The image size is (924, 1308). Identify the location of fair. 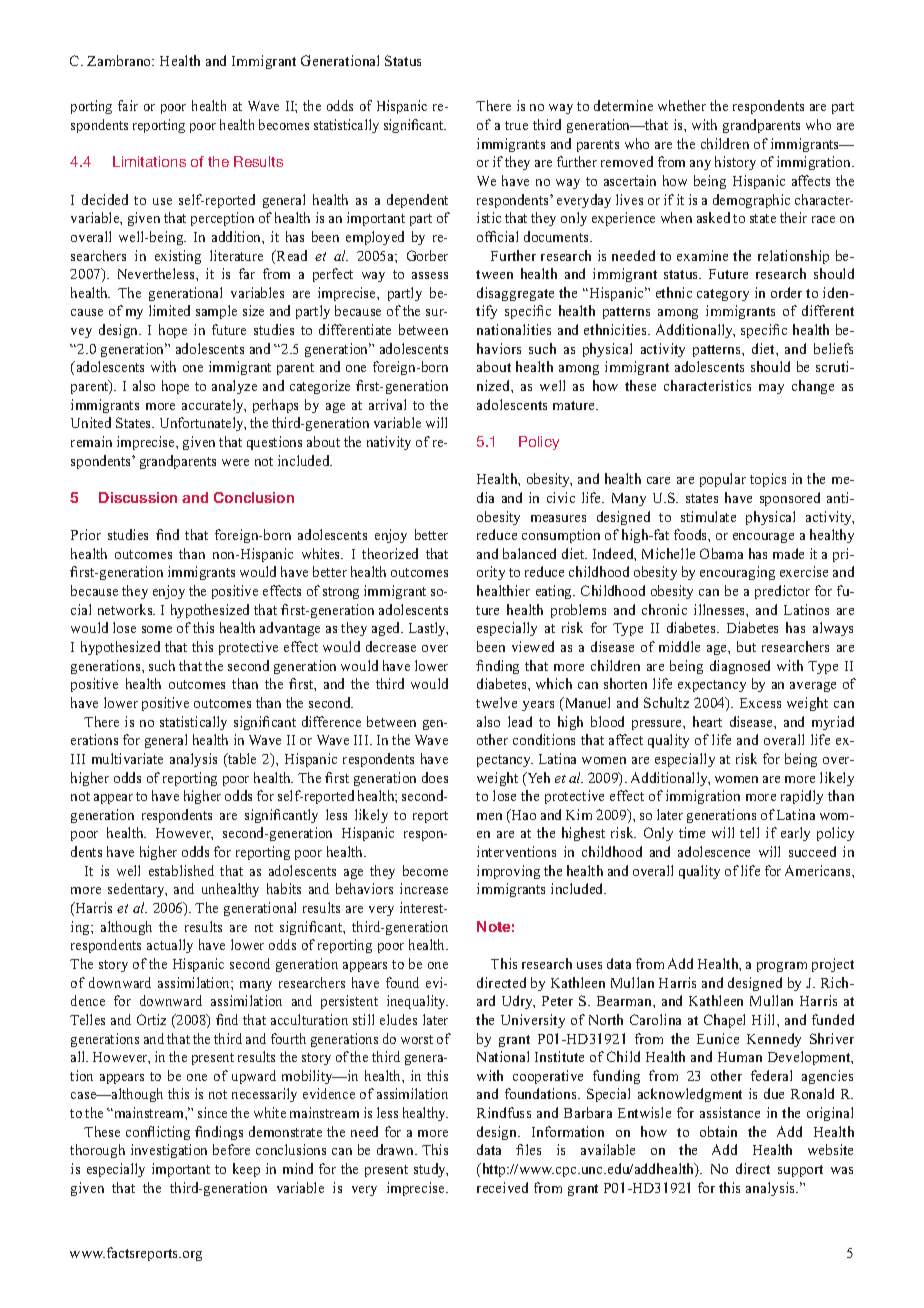
(128, 105).
